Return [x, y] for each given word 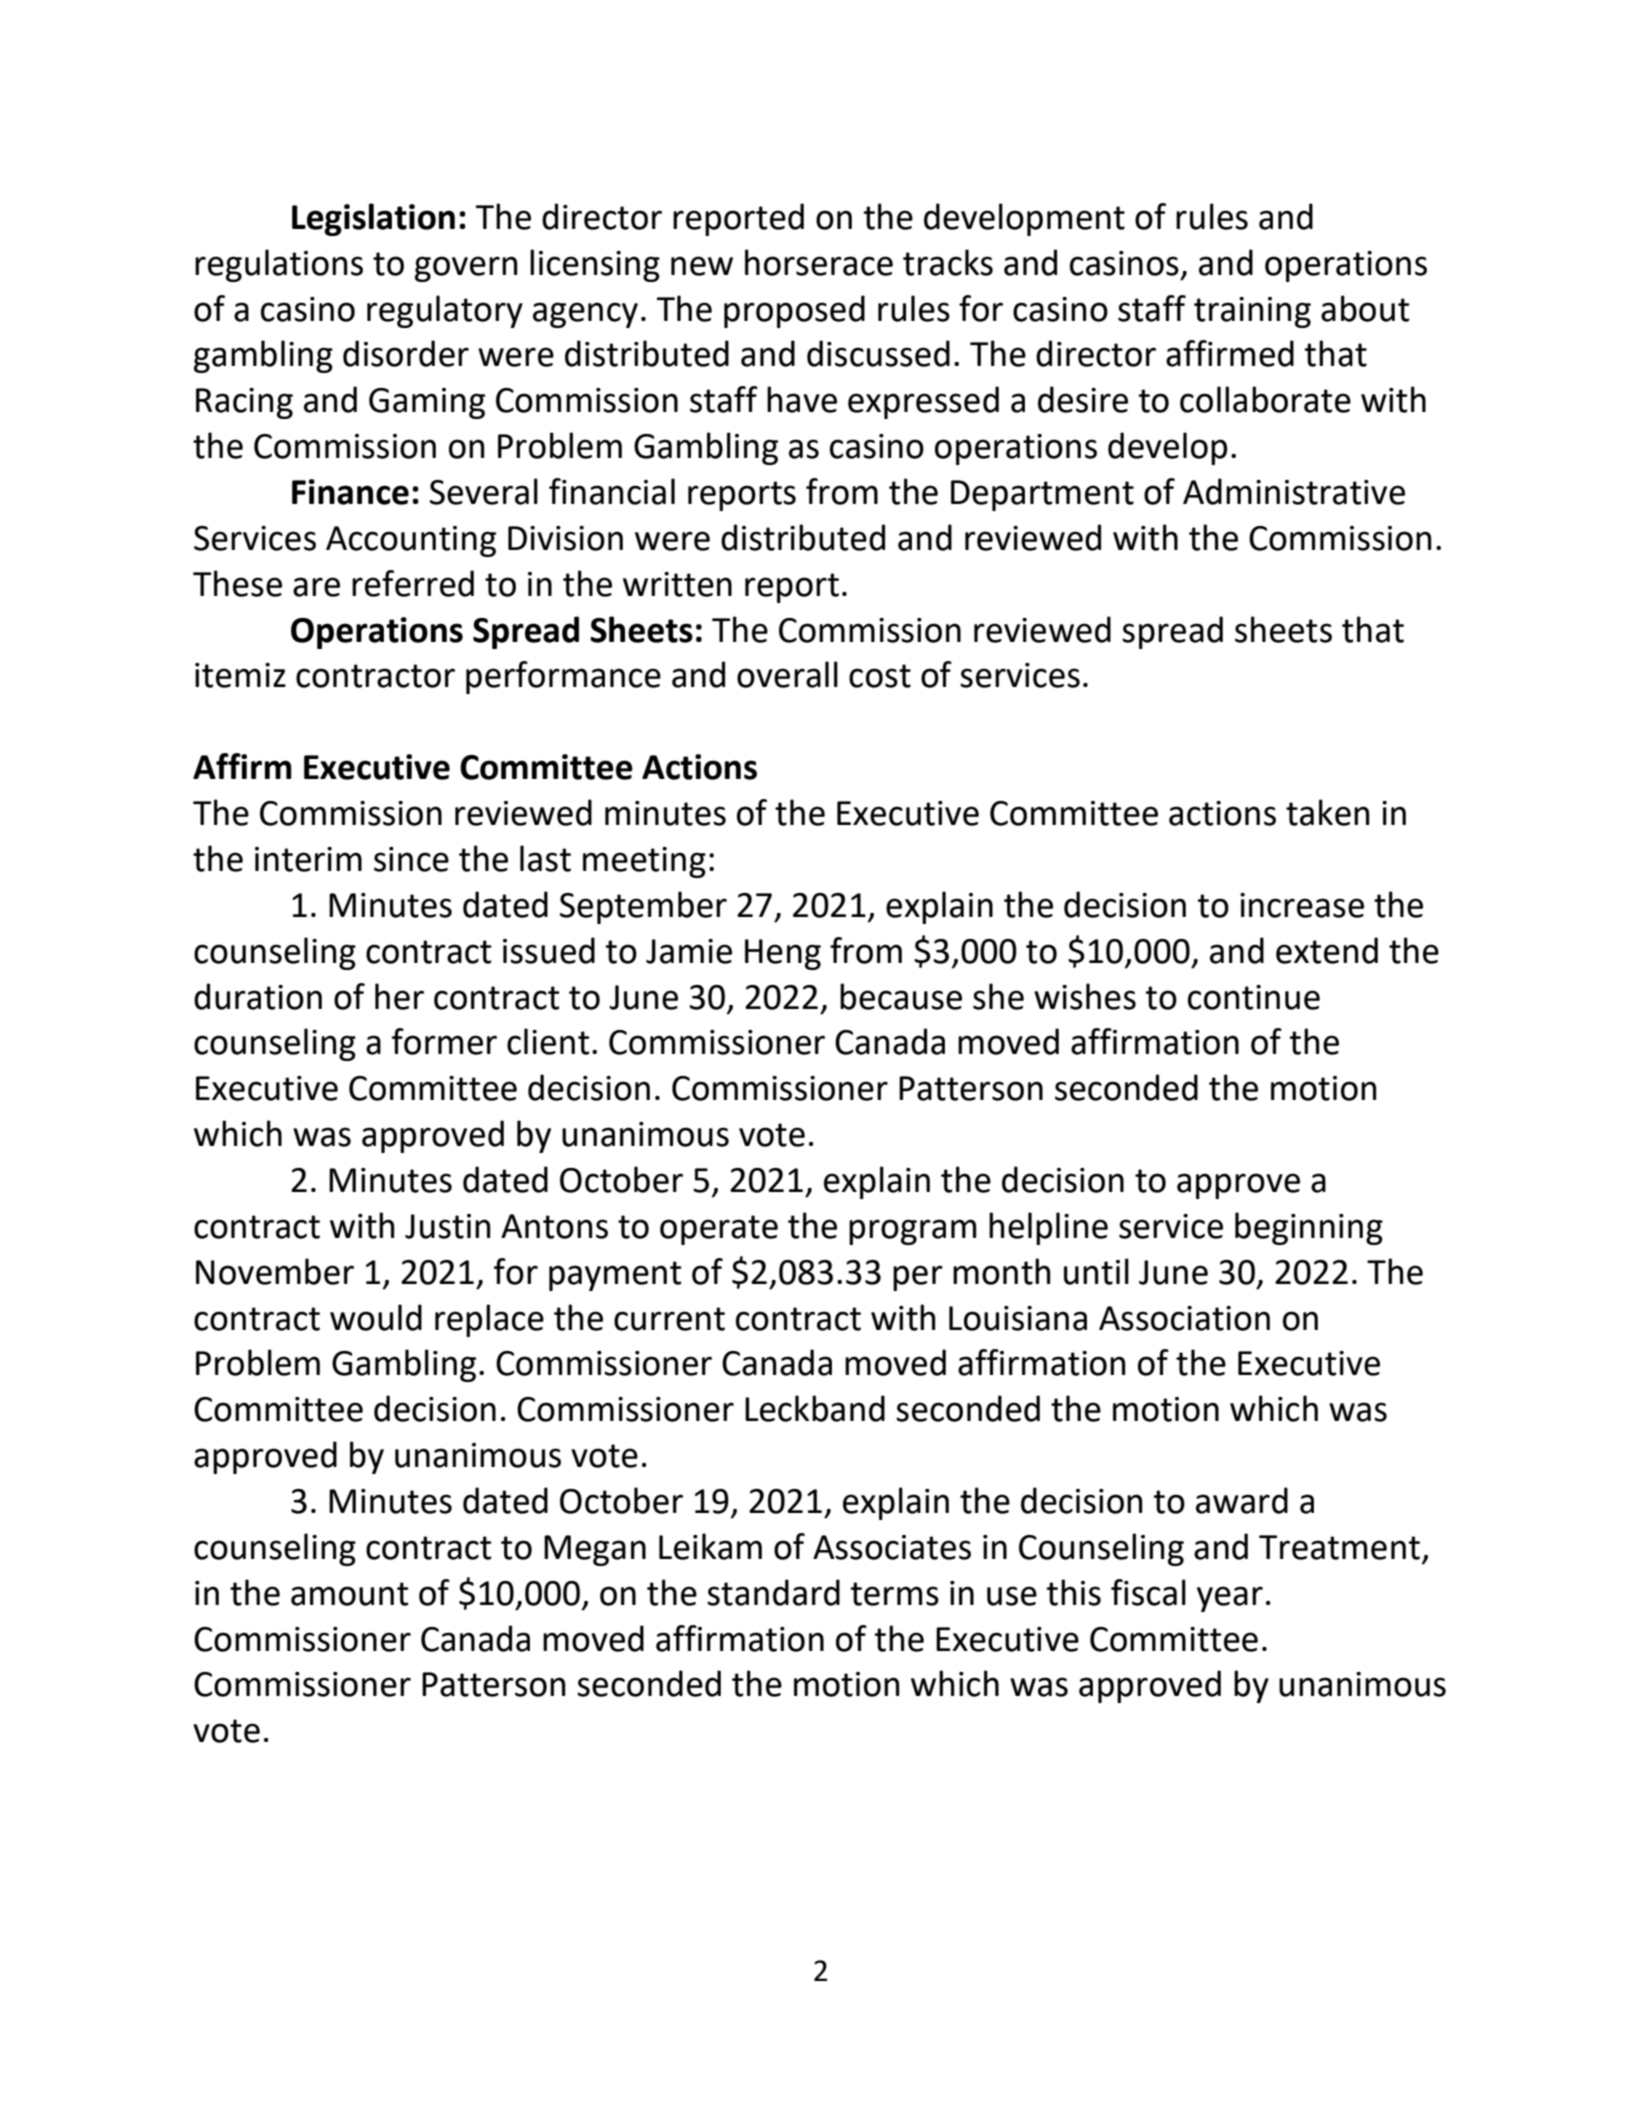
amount [350, 1594]
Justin [447, 1226]
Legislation [373, 219]
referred [413, 583]
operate [719, 1230]
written [677, 584]
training [1252, 312]
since [411, 859]
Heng [783, 954]
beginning [1309, 1228]
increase [1302, 905]
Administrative [1294, 491]
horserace [819, 262]
